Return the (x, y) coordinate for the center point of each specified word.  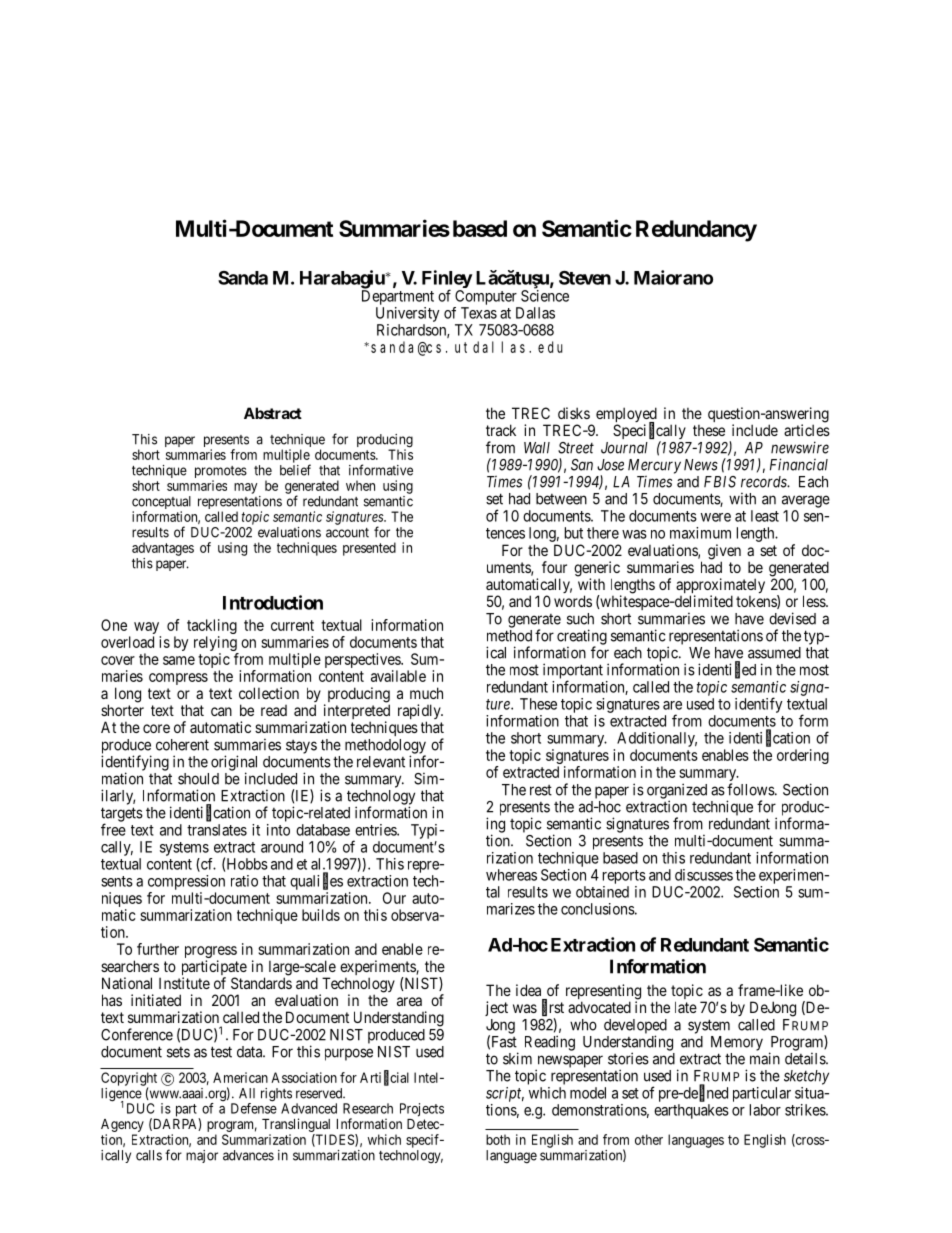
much (426, 693)
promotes (221, 473)
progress (211, 953)
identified (727, 670)
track (501, 430)
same (179, 660)
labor (765, 1110)
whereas (511, 875)
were (716, 517)
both (498, 1139)
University (408, 314)
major (202, 1156)
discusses (704, 875)
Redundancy (696, 231)
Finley (447, 280)
